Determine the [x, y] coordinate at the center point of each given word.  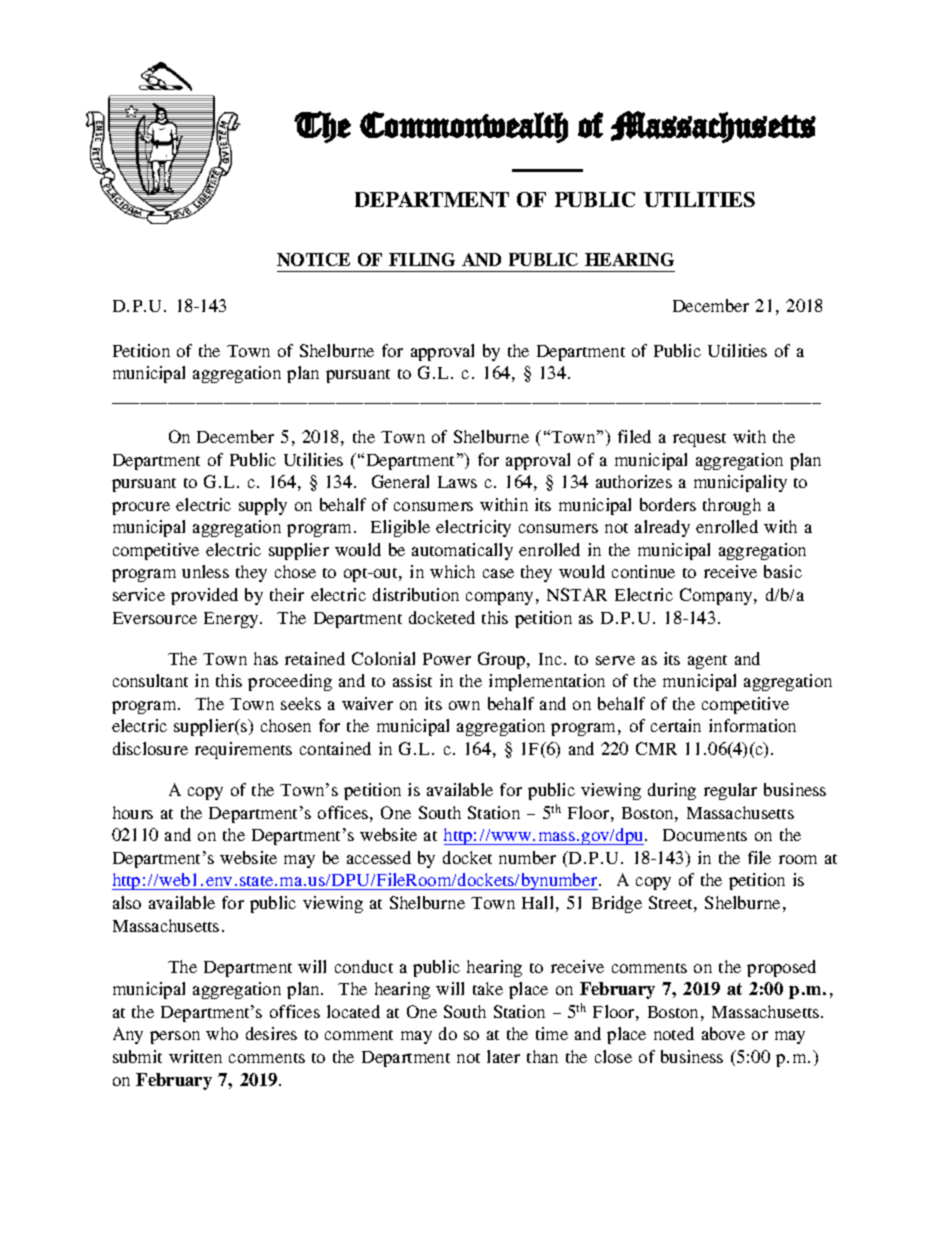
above [723, 1033]
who [222, 1033]
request [699, 440]
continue [643, 571]
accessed [379, 857]
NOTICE [313, 259]
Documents [705, 835]
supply [263, 506]
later [503, 1056]
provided [204, 596]
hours [133, 812]
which [452, 571]
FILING [422, 259]
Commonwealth [464, 127]
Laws [457, 482]
